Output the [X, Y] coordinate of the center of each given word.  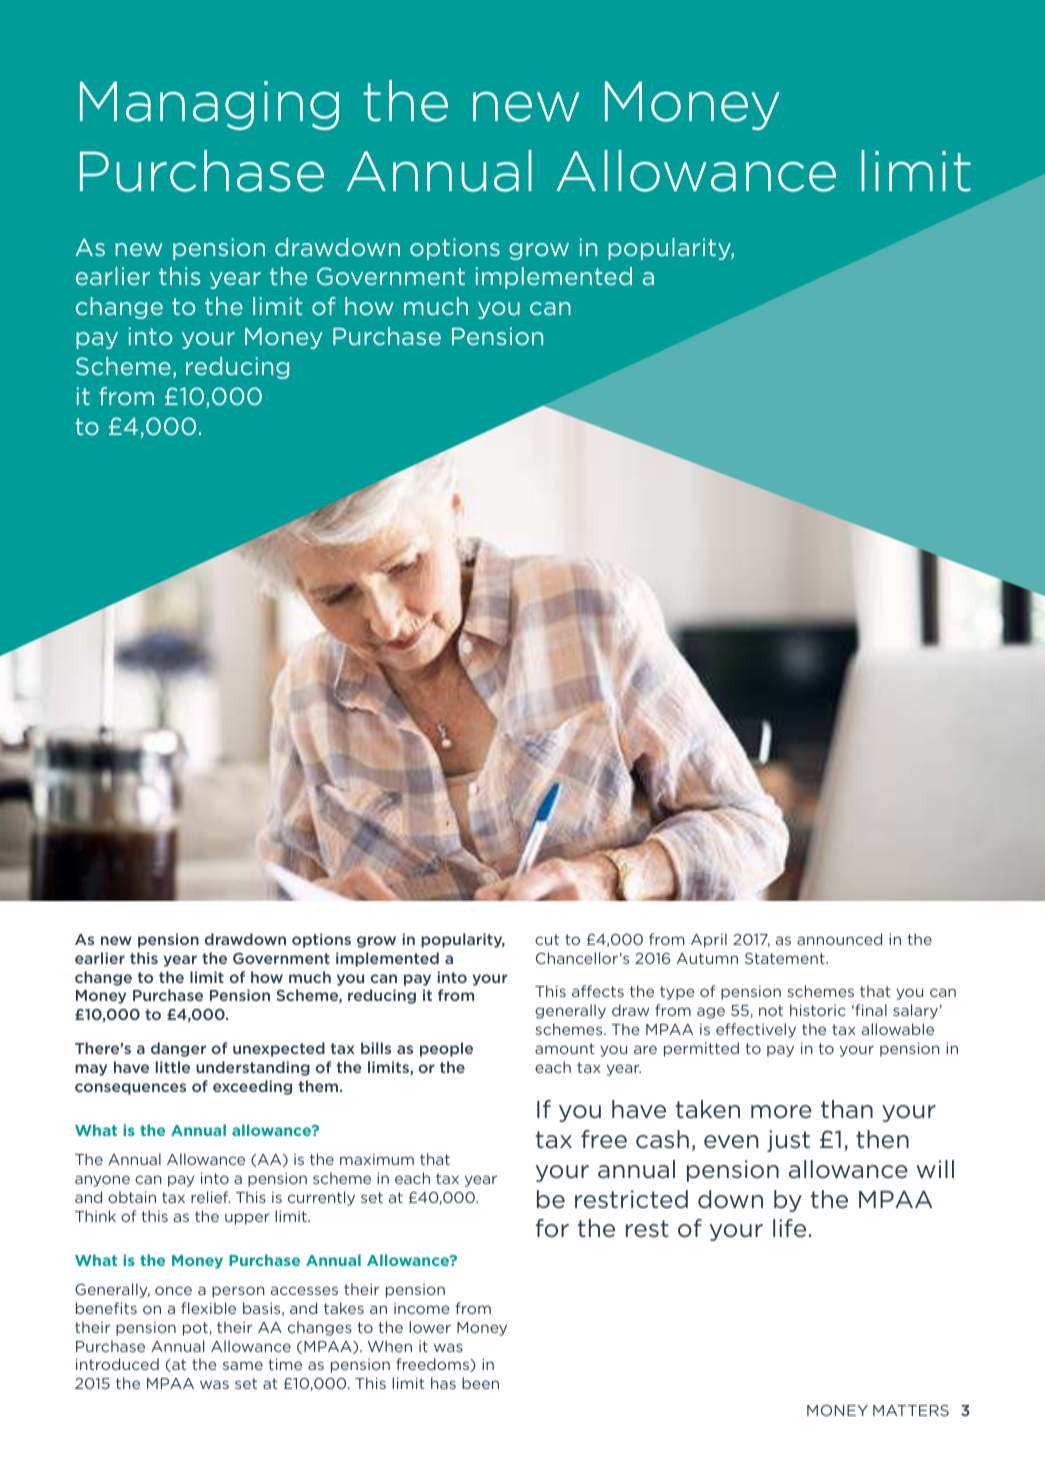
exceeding [252, 1087]
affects [598, 991]
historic [818, 1010]
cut [547, 939]
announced [839, 939]
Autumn [707, 958]
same [243, 1365]
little [173, 1067]
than [847, 1109]
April [709, 940]
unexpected [279, 1049]
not [771, 1010]
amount [565, 1048]
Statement [786, 958]
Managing [209, 105]
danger [178, 1049]
